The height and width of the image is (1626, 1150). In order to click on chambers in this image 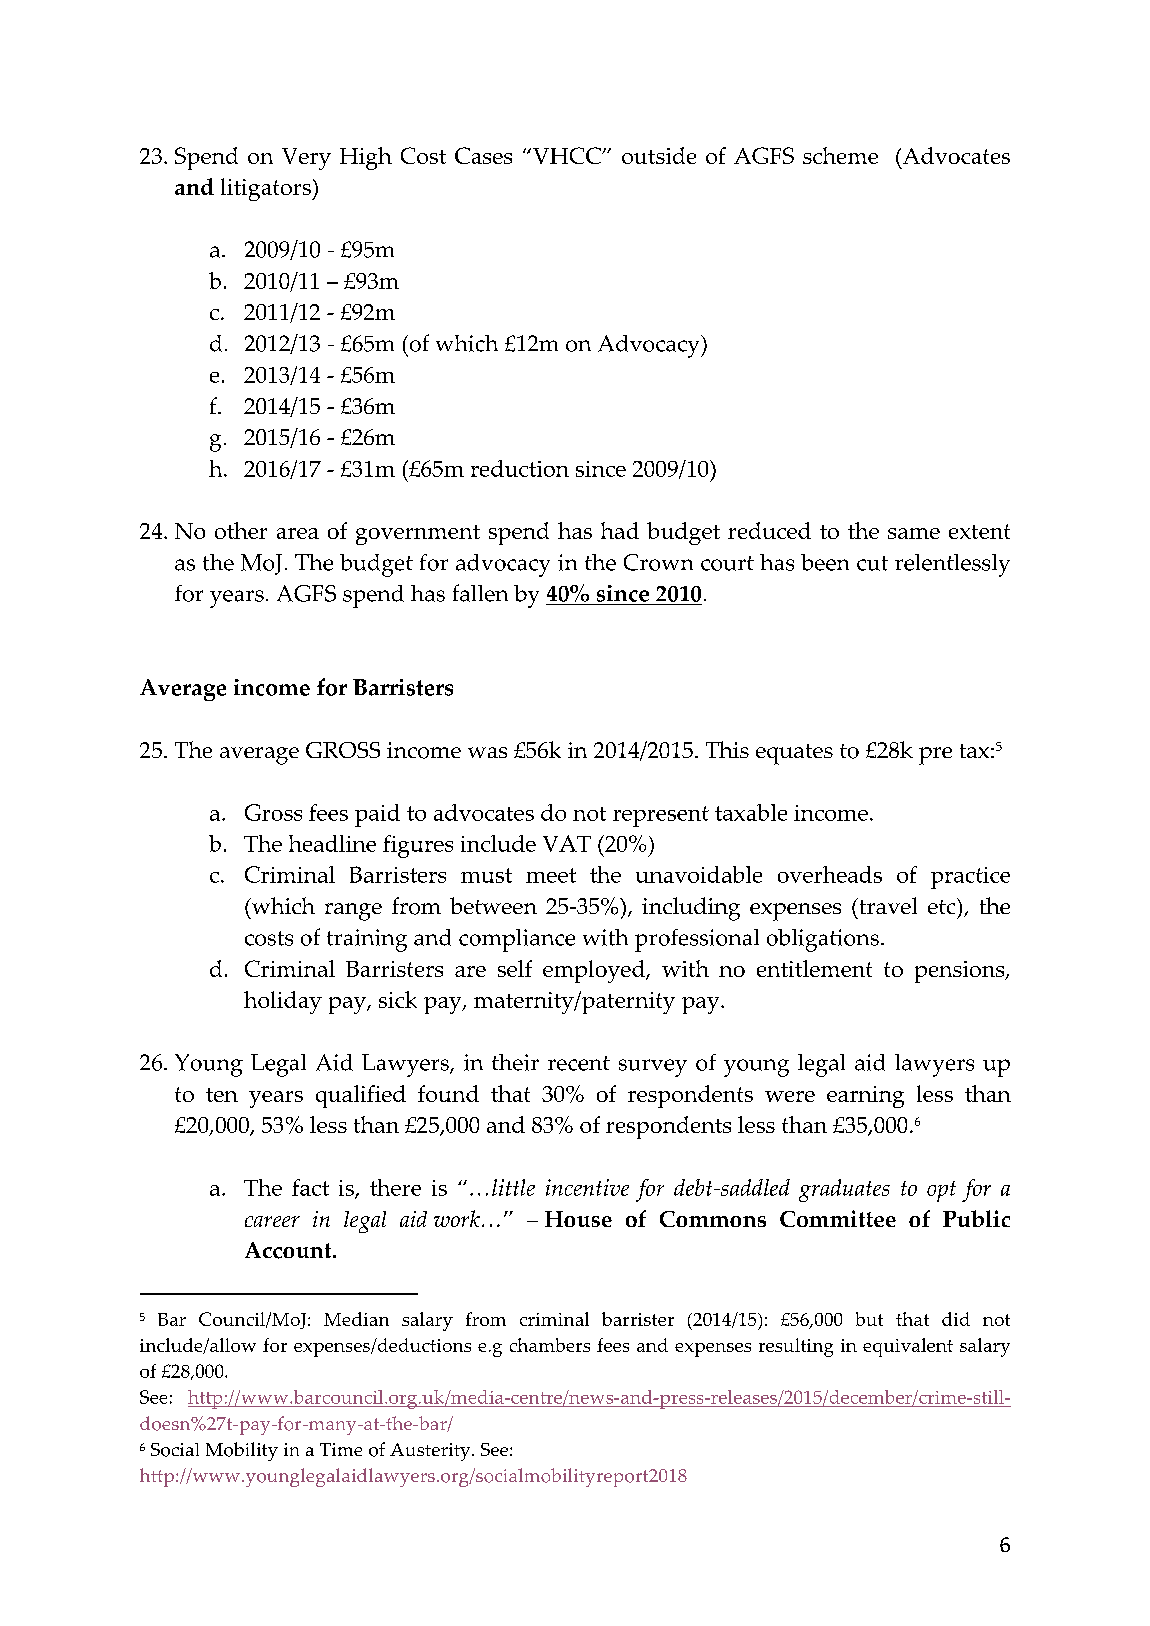, I will do `click(550, 1345)`.
